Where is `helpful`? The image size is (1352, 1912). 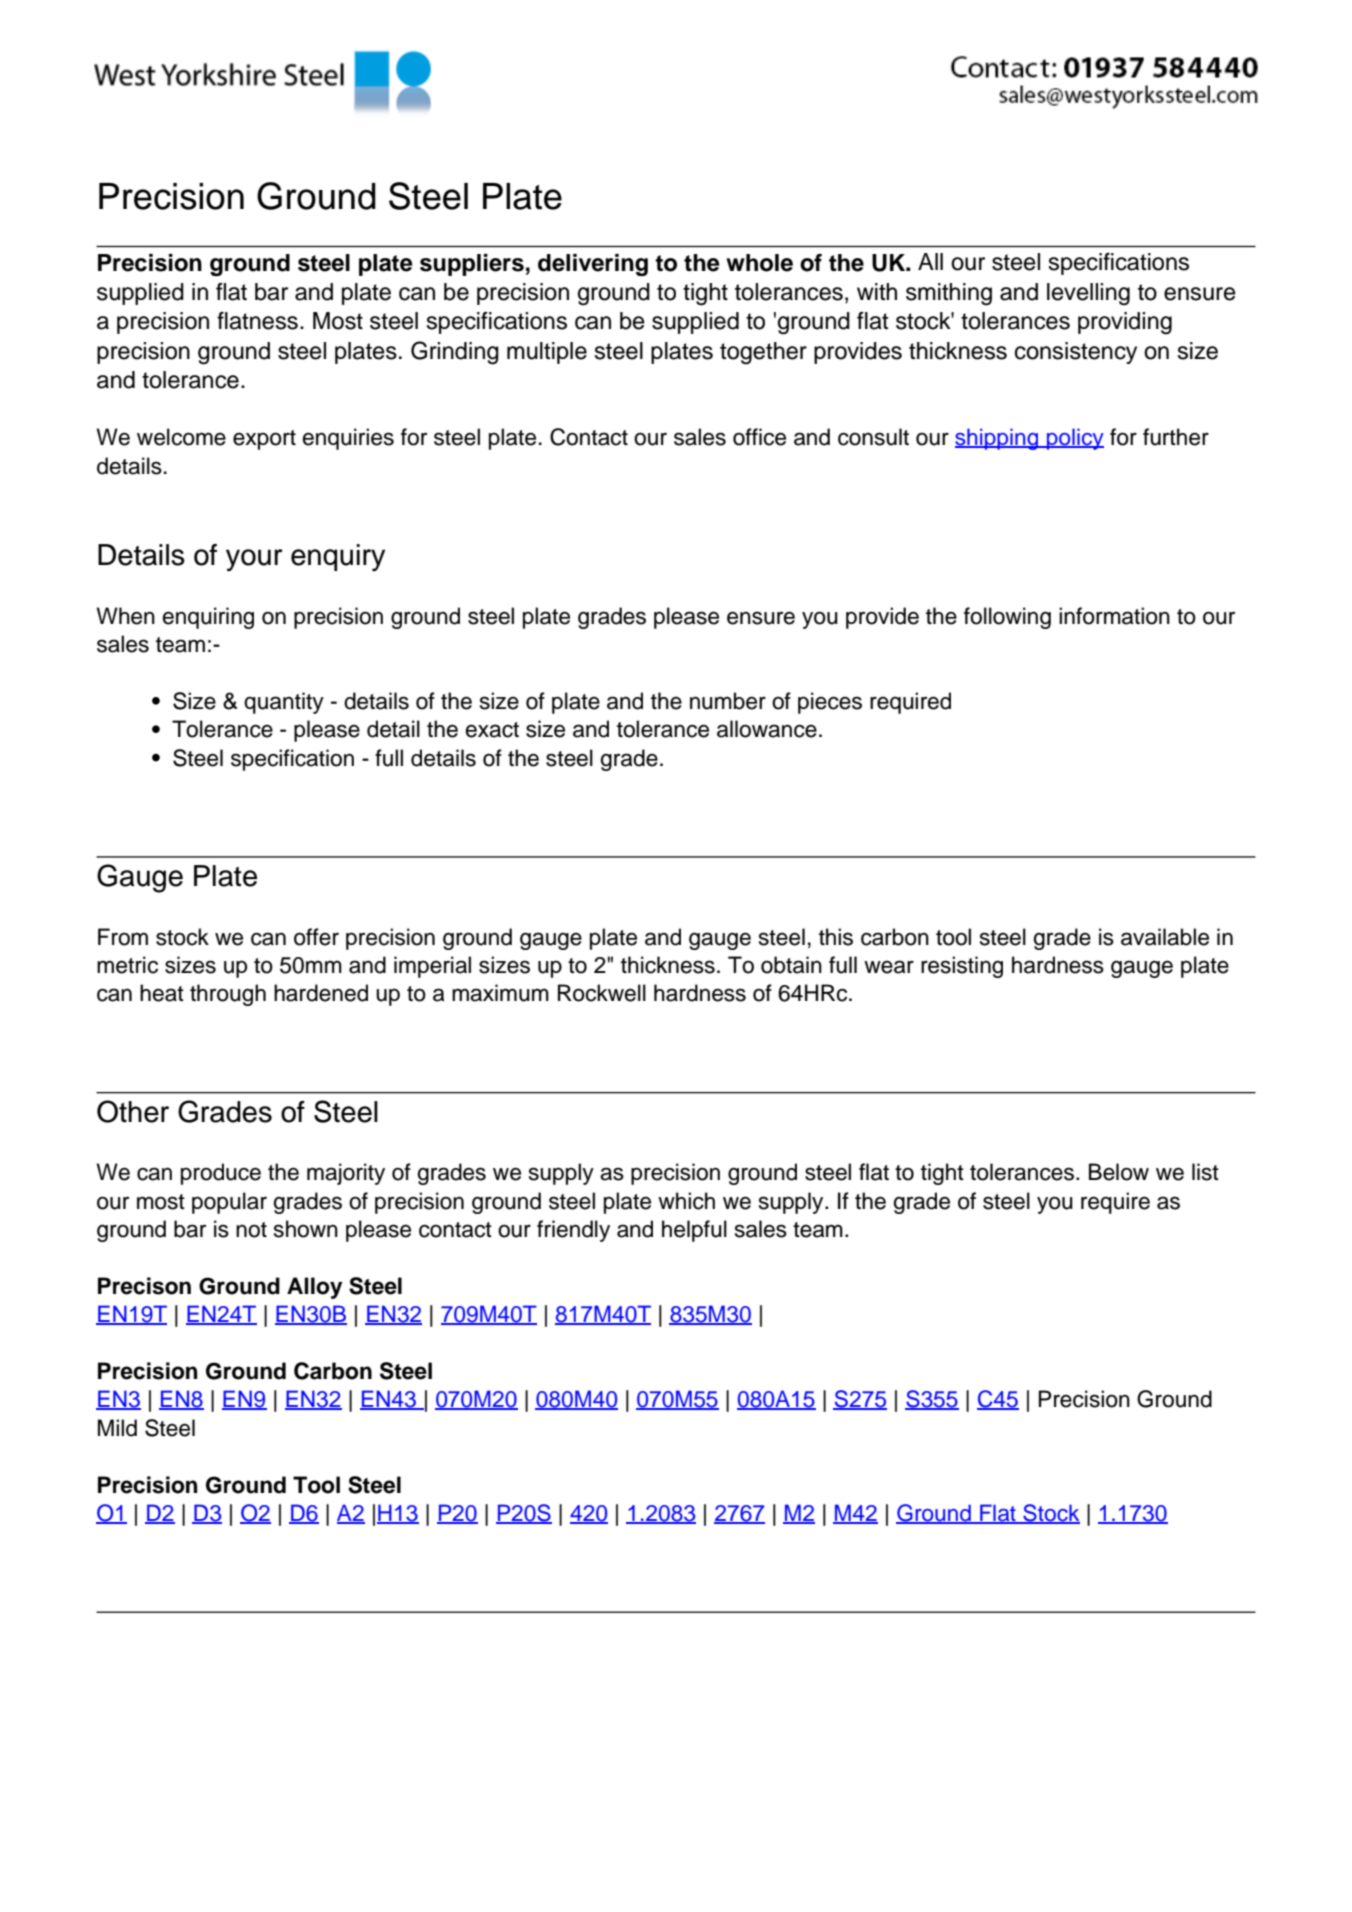
helpful is located at coordinates (694, 1231).
